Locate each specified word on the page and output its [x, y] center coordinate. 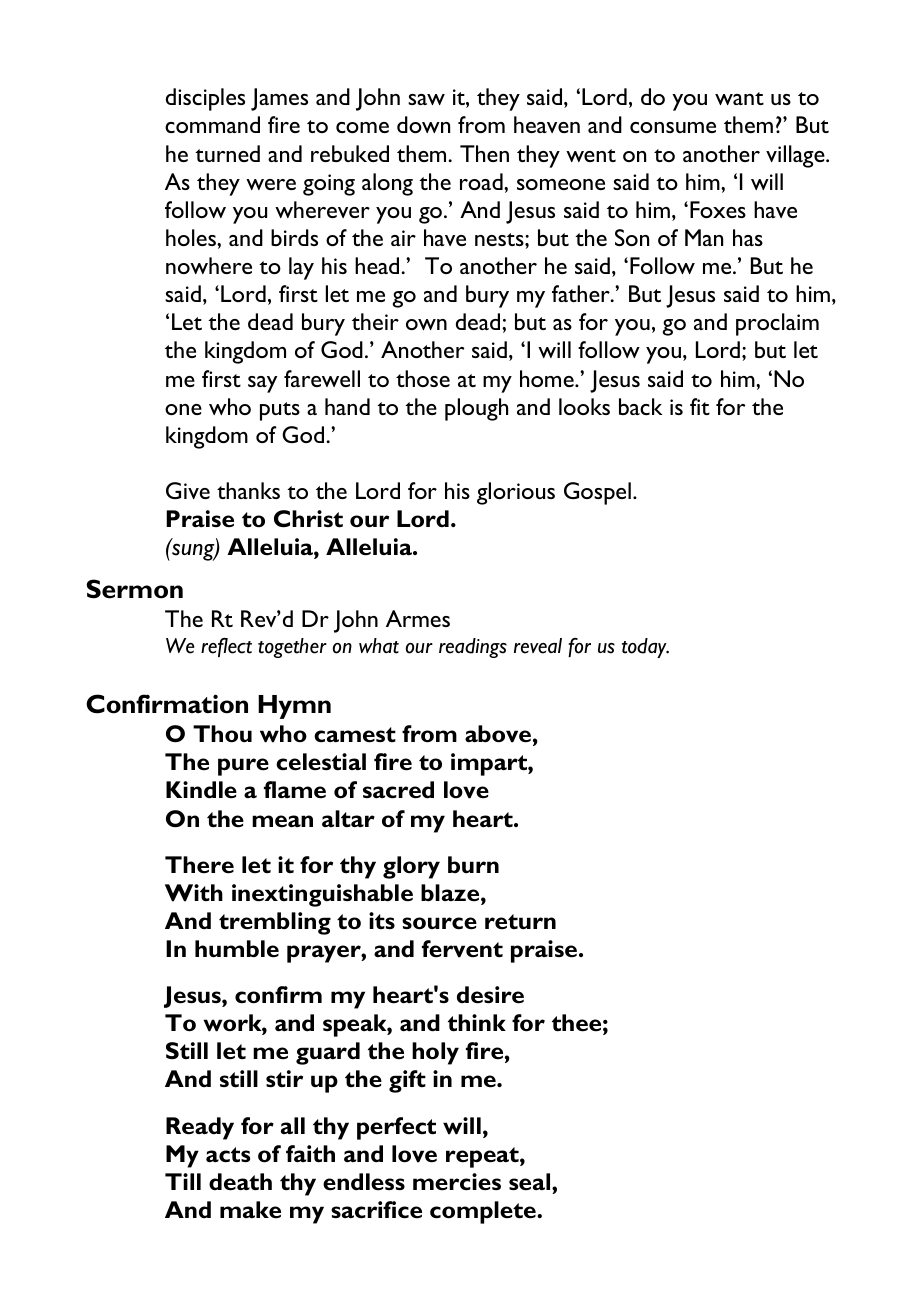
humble [237, 949]
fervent [462, 949]
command [212, 124]
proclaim [777, 324]
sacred [398, 790]
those [423, 378]
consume [673, 127]
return [520, 922]
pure [243, 767]
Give [188, 490]
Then [484, 153]
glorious [516, 493]
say [262, 384]
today [645, 648]
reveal [538, 646]
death [240, 1182]
